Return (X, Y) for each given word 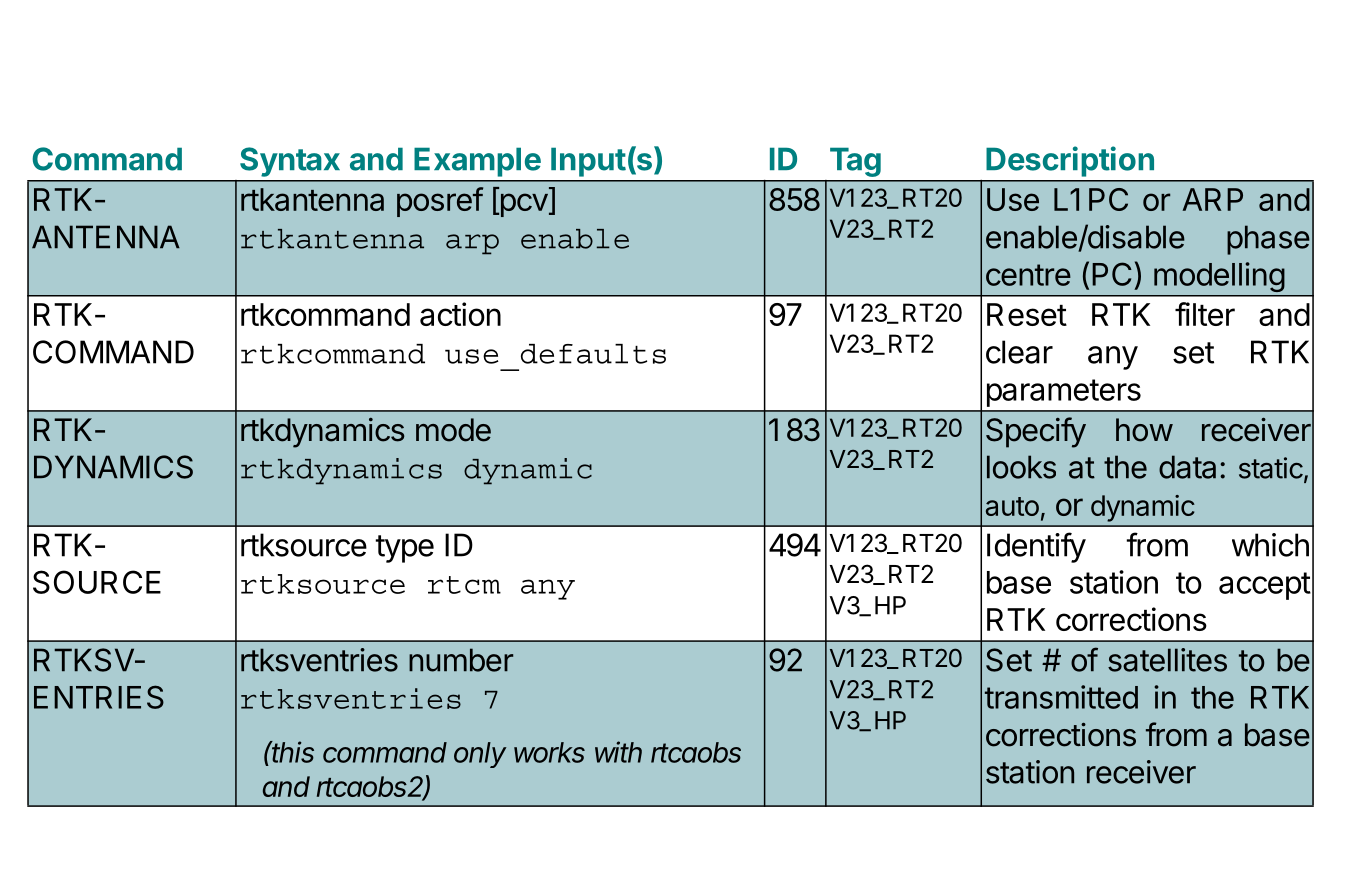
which (1270, 545)
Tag (855, 162)
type (404, 549)
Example (477, 162)
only (480, 755)
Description (1070, 161)
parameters (1064, 393)
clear (1019, 352)
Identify (1036, 547)
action (460, 314)
